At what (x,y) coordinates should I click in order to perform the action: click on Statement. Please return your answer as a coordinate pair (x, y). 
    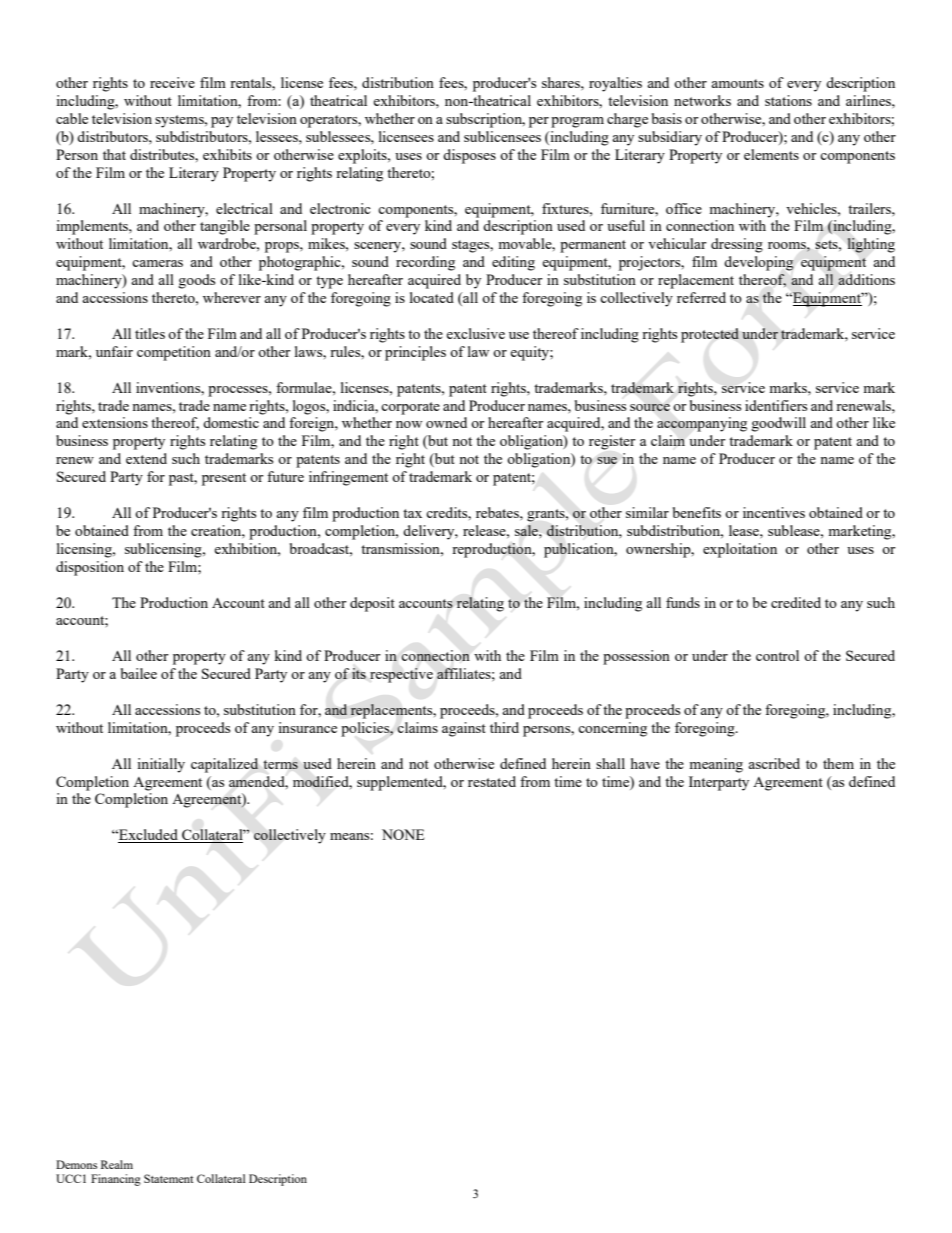
    Looking at the image, I should click on (168, 1178).
